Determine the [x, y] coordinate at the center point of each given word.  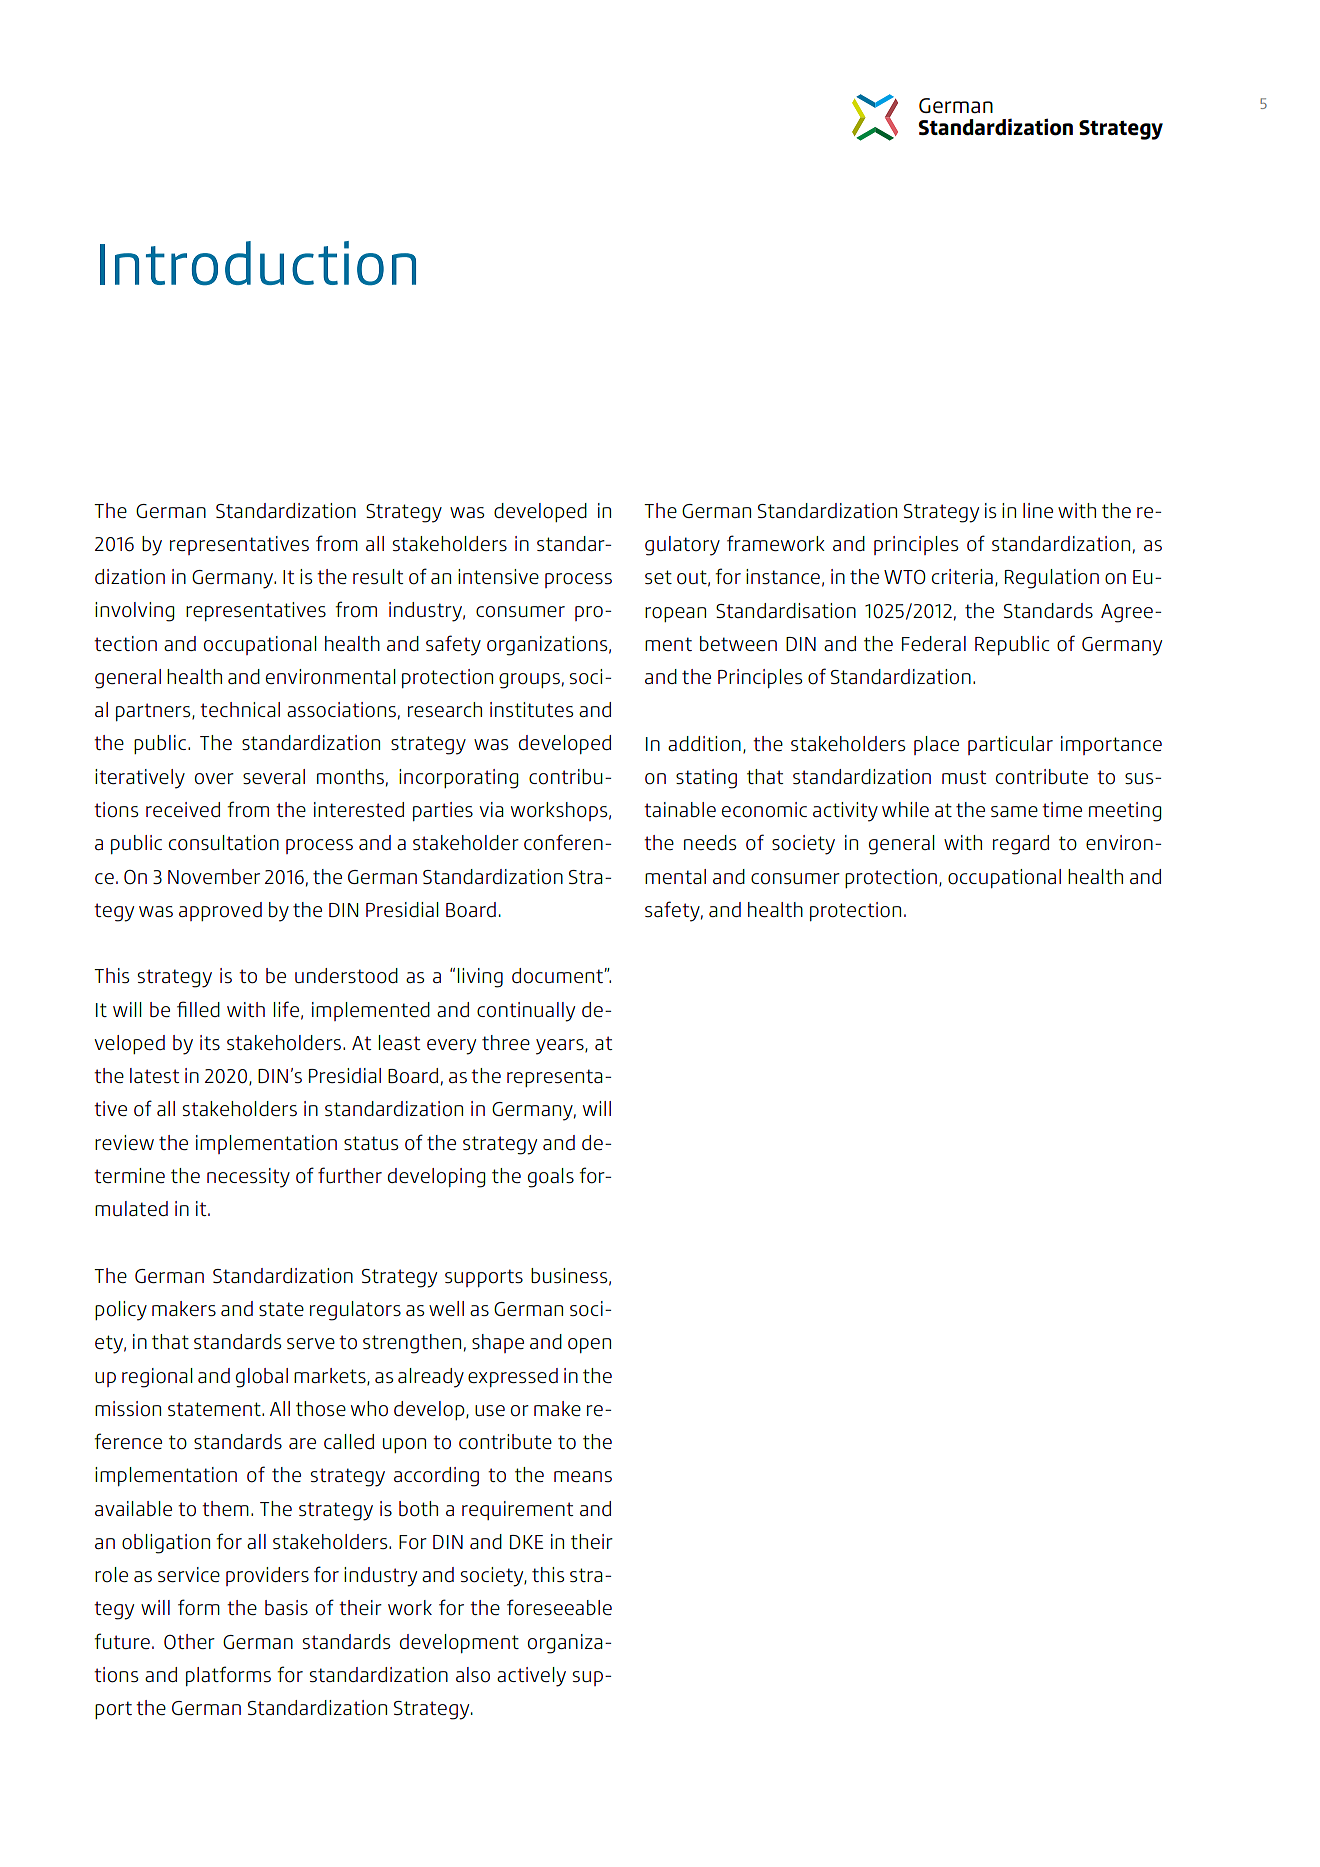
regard [1021, 845]
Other [189, 1641]
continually [526, 1012]
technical [240, 709]
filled [198, 1009]
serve [311, 1343]
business [570, 1276]
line [1038, 510]
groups [529, 681]
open [589, 1345]
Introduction [258, 263]
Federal [934, 643]
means [583, 1476]
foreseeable [559, 1607]
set [658, 577]
